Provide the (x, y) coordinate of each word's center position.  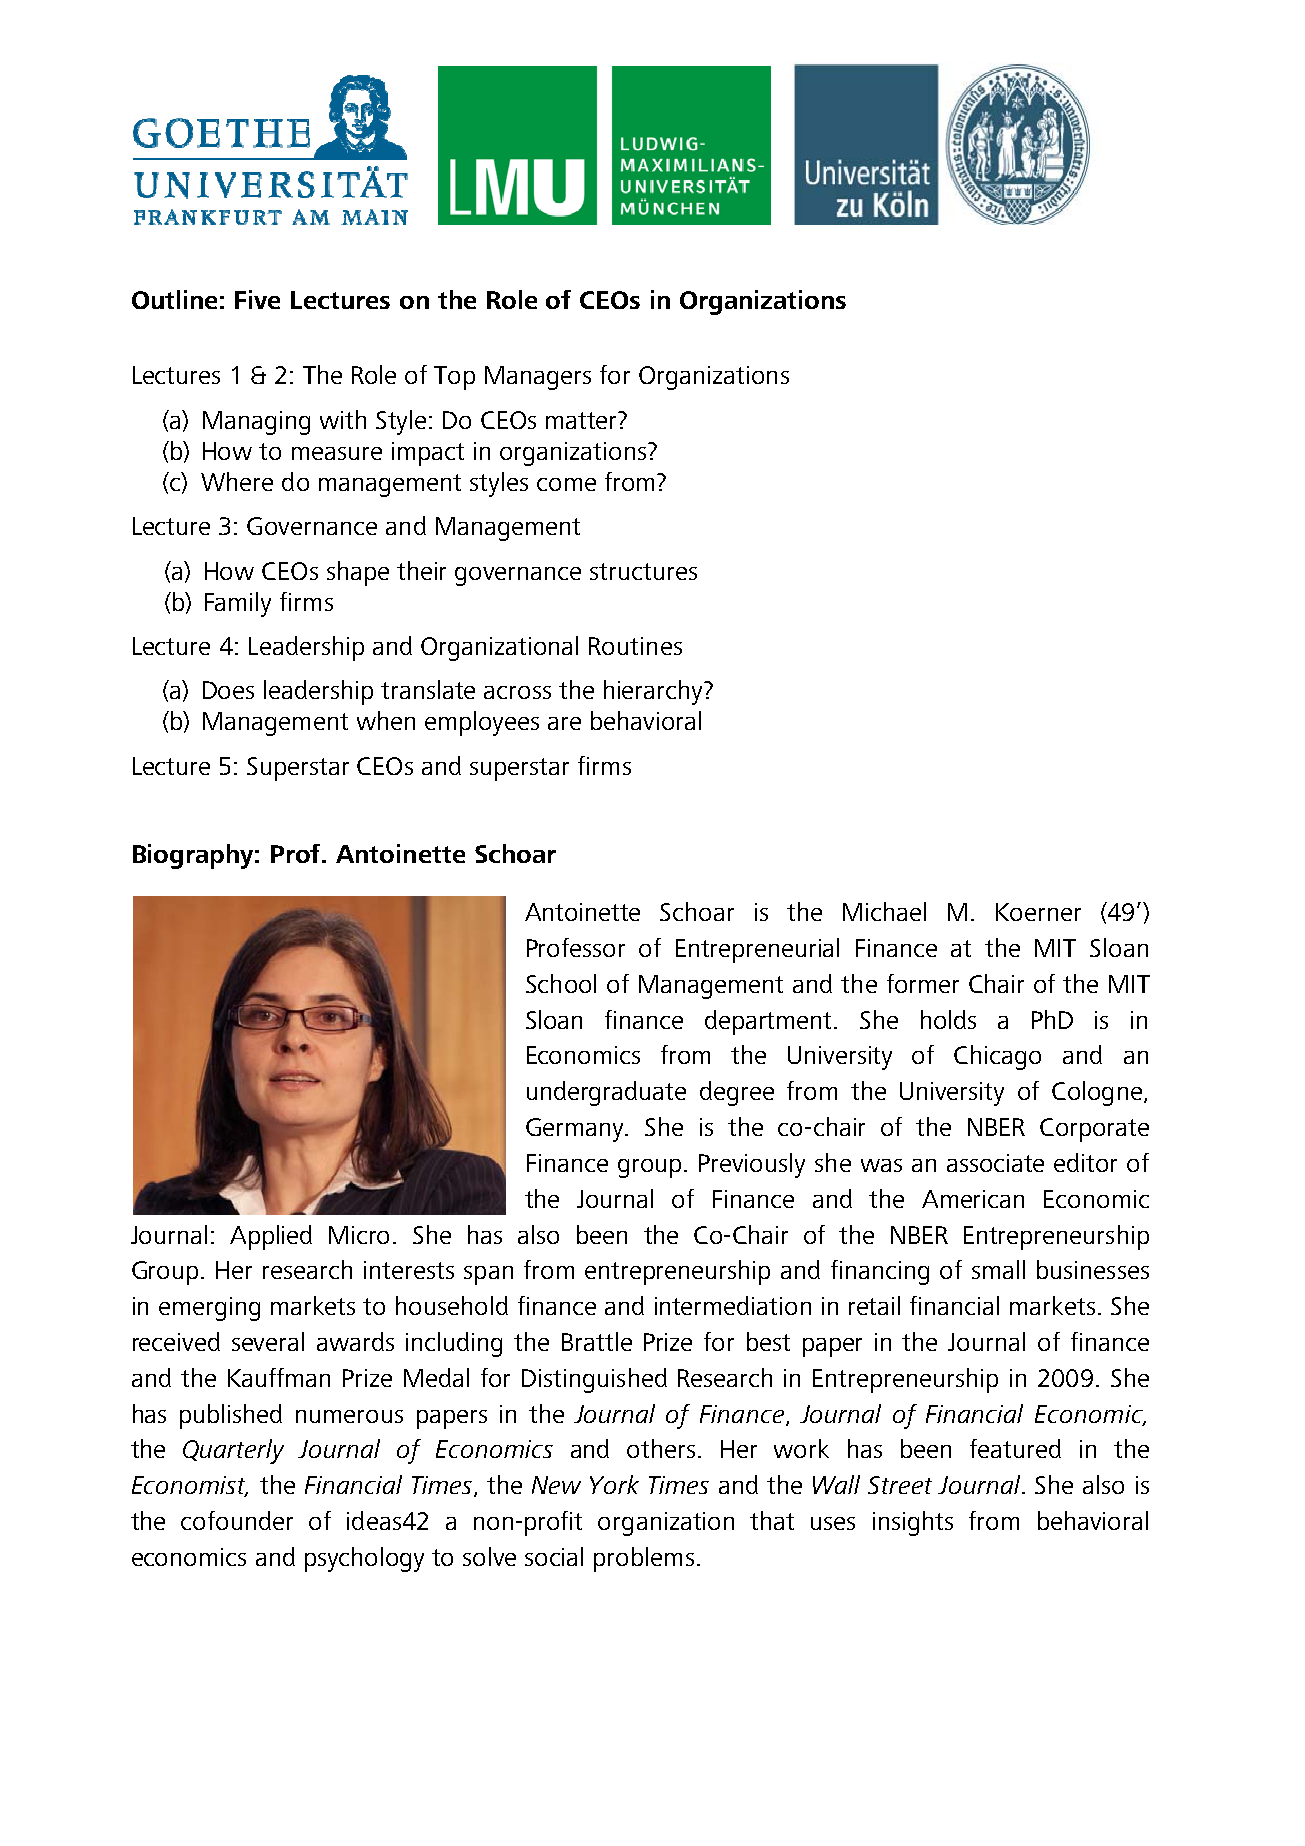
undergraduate (606, 1093)
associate (995, 1163)
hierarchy (654, 692)
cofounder (237, 1520)
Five (257, 299)
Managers (538, 378)
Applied (271, 1237)
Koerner (1038, 912)
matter (583, 420)
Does (228, 690)
